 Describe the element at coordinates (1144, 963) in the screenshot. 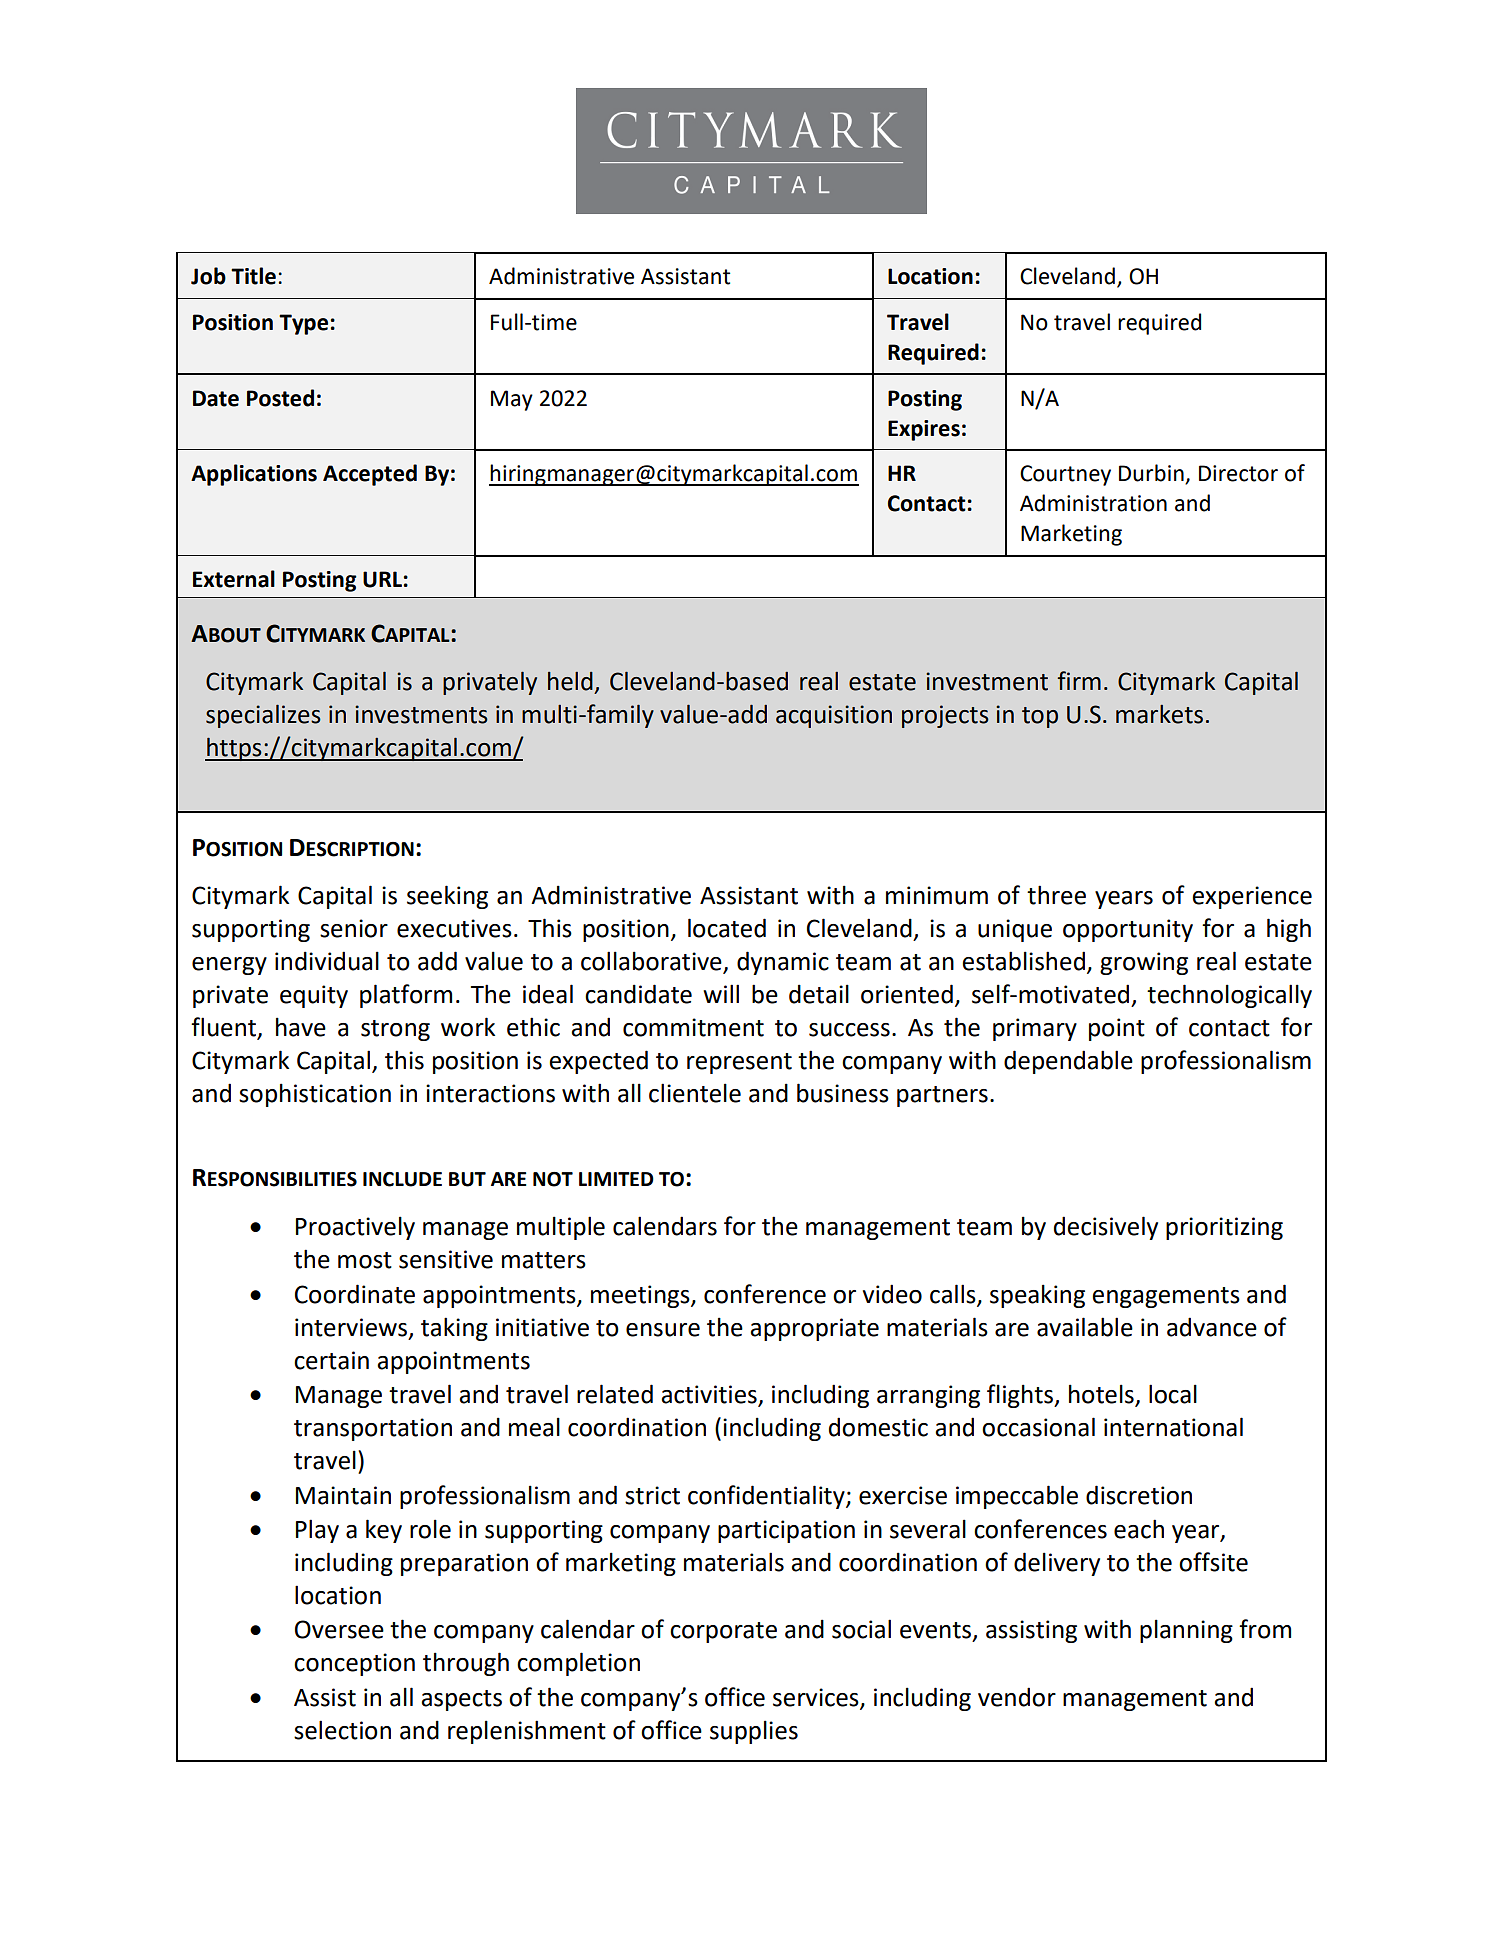

I see `growing` at that location.
